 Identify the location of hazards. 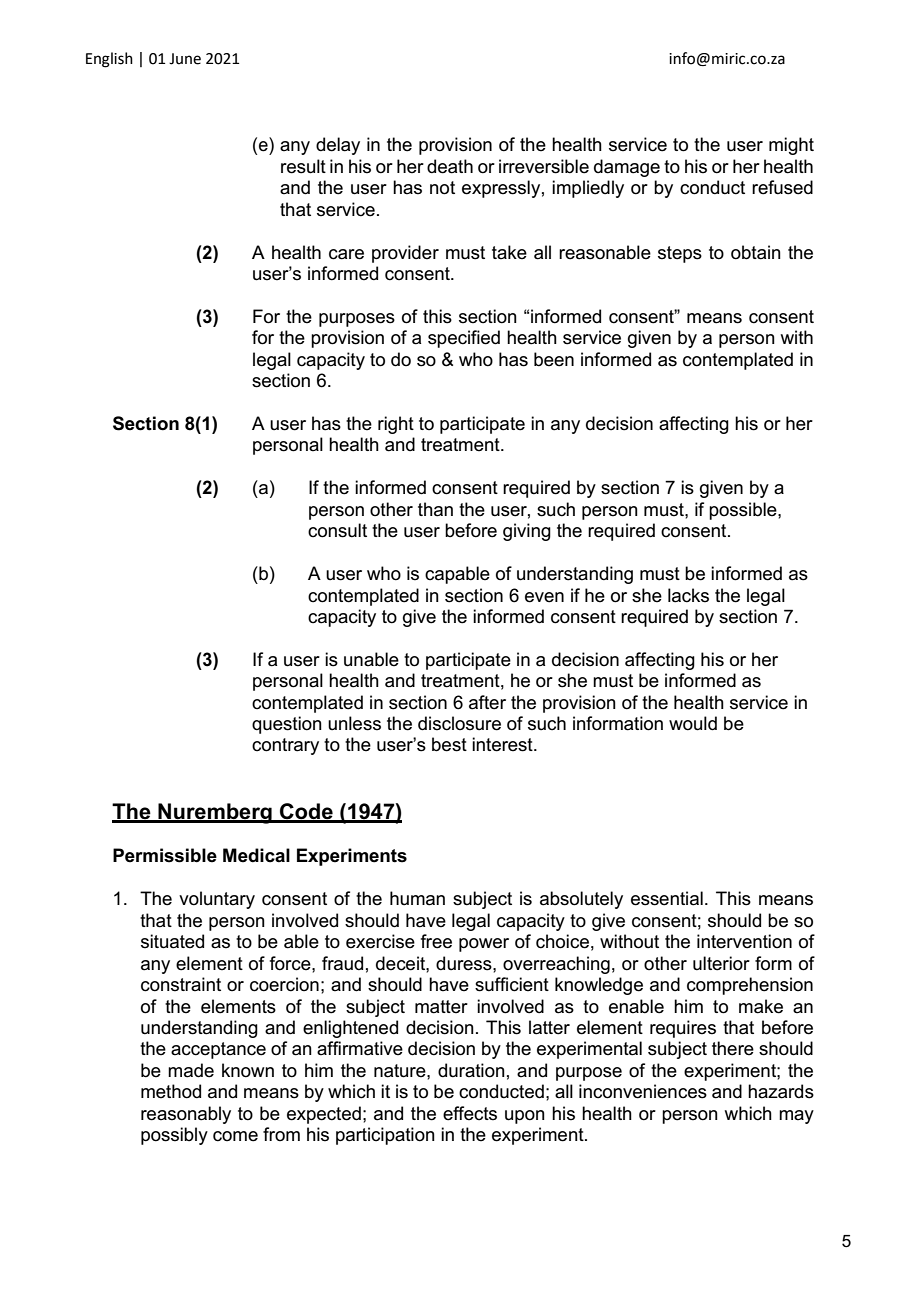
(781, 1091).
